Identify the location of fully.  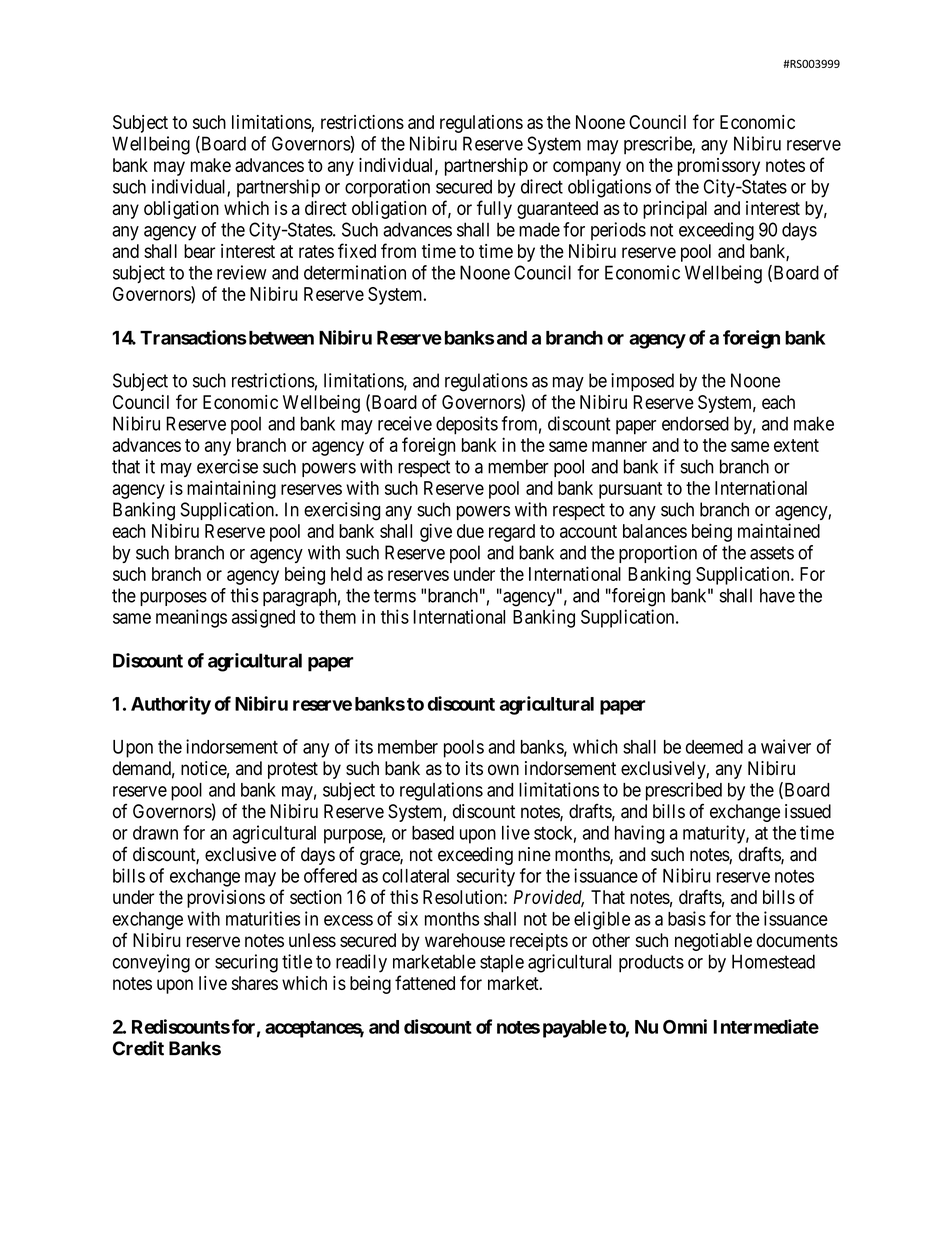
(494, 209).
